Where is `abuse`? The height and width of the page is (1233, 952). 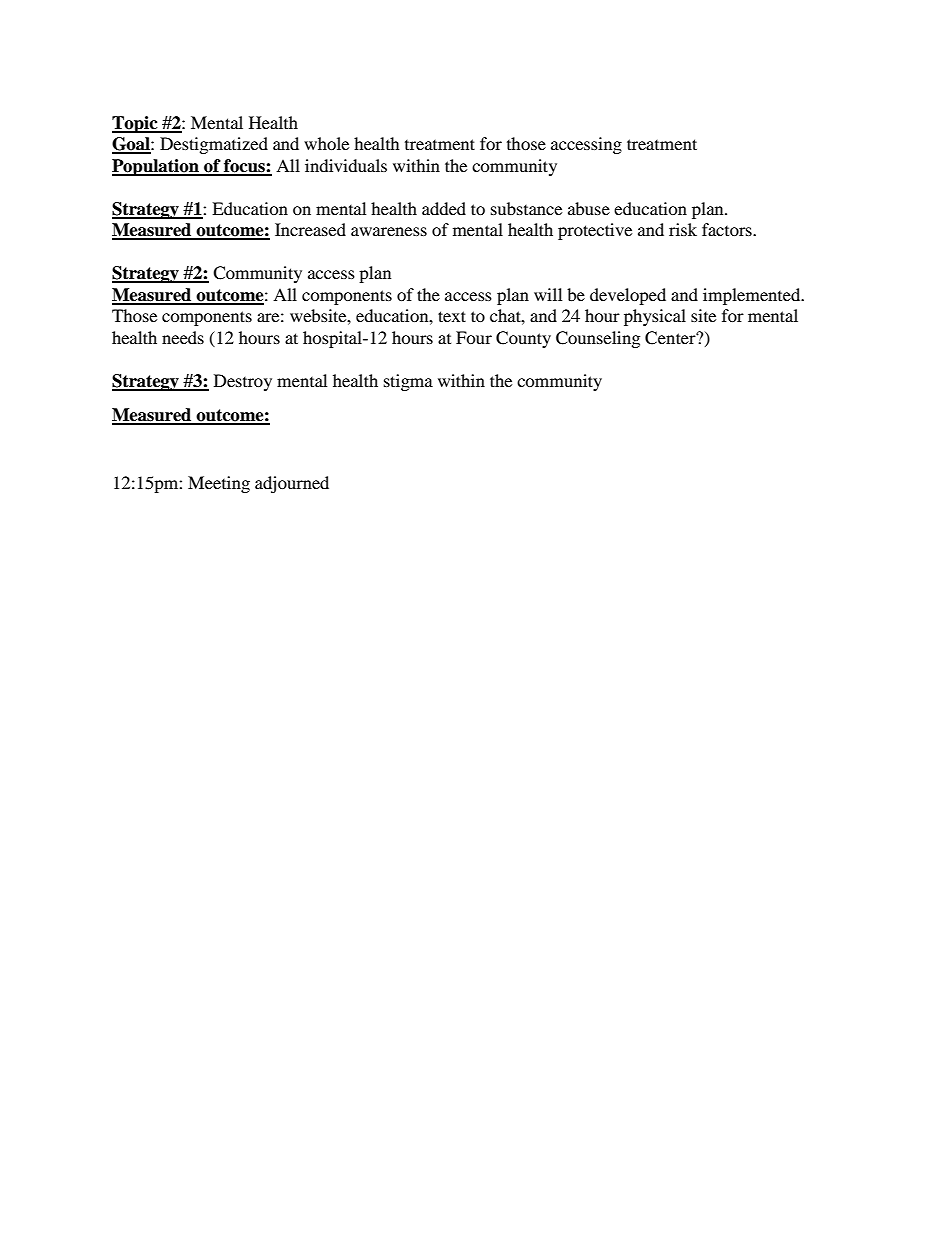 abuse is located at coordinates (589, 208).
